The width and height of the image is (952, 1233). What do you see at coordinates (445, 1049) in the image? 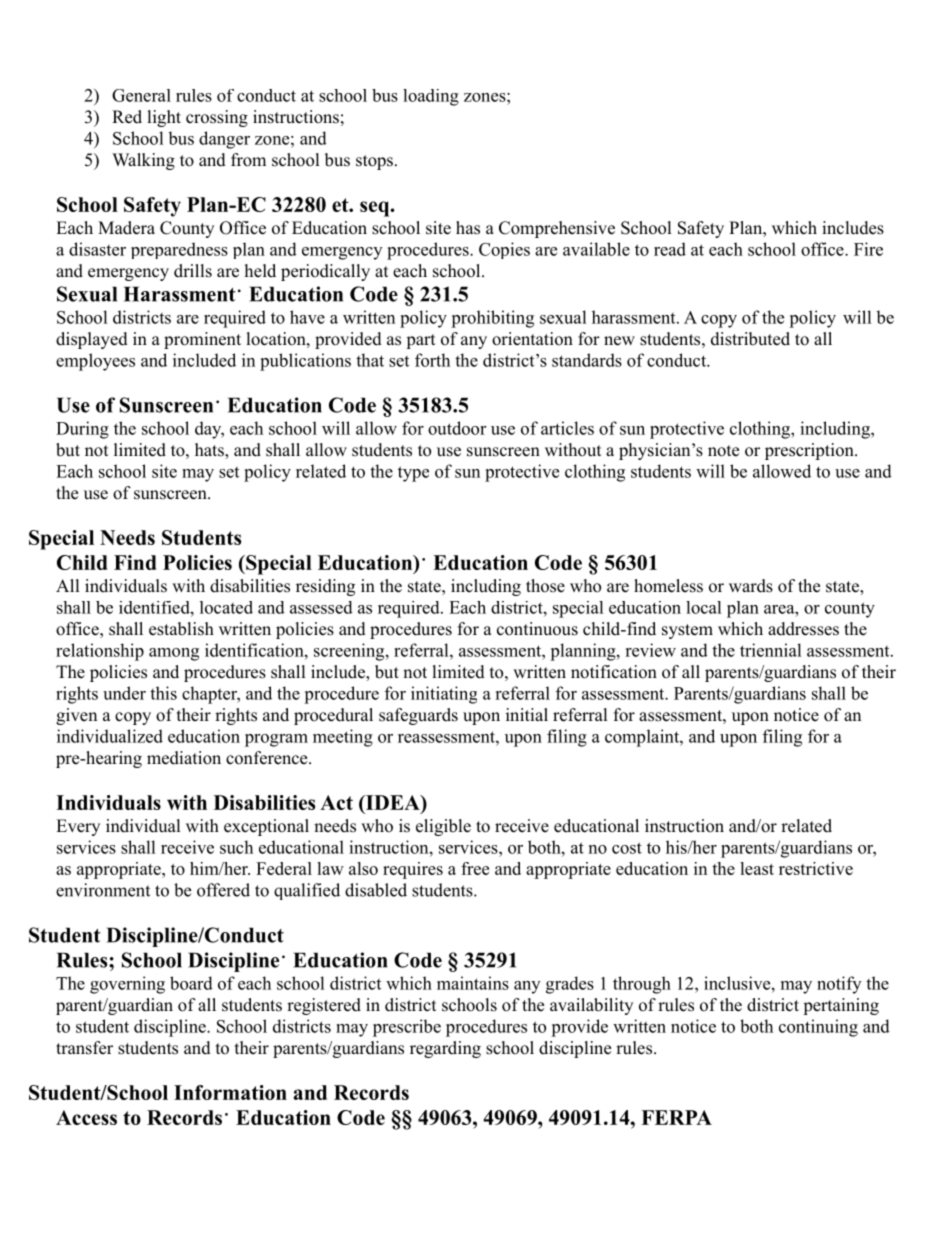
I see `regarding` at bounding box center [445, 1049].
